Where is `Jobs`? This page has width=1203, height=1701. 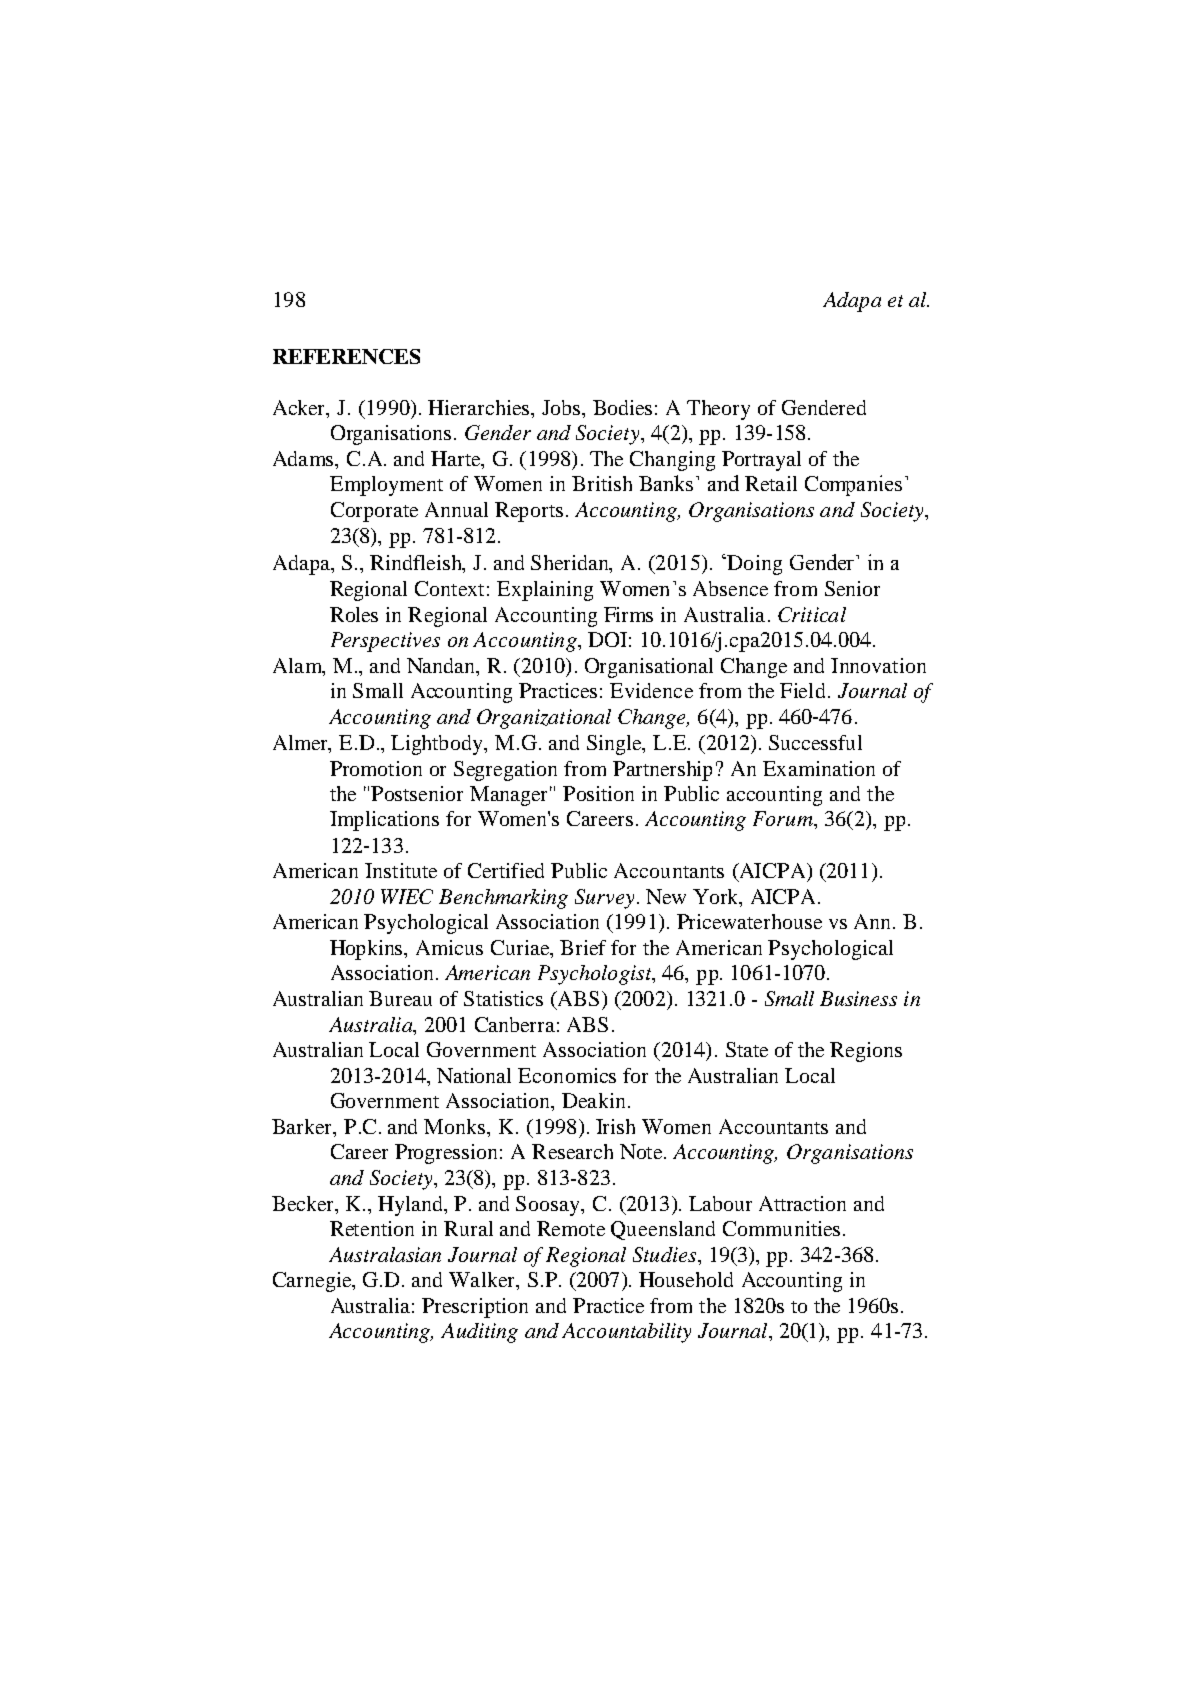
Jobs is located at coordinates (561, 407).
